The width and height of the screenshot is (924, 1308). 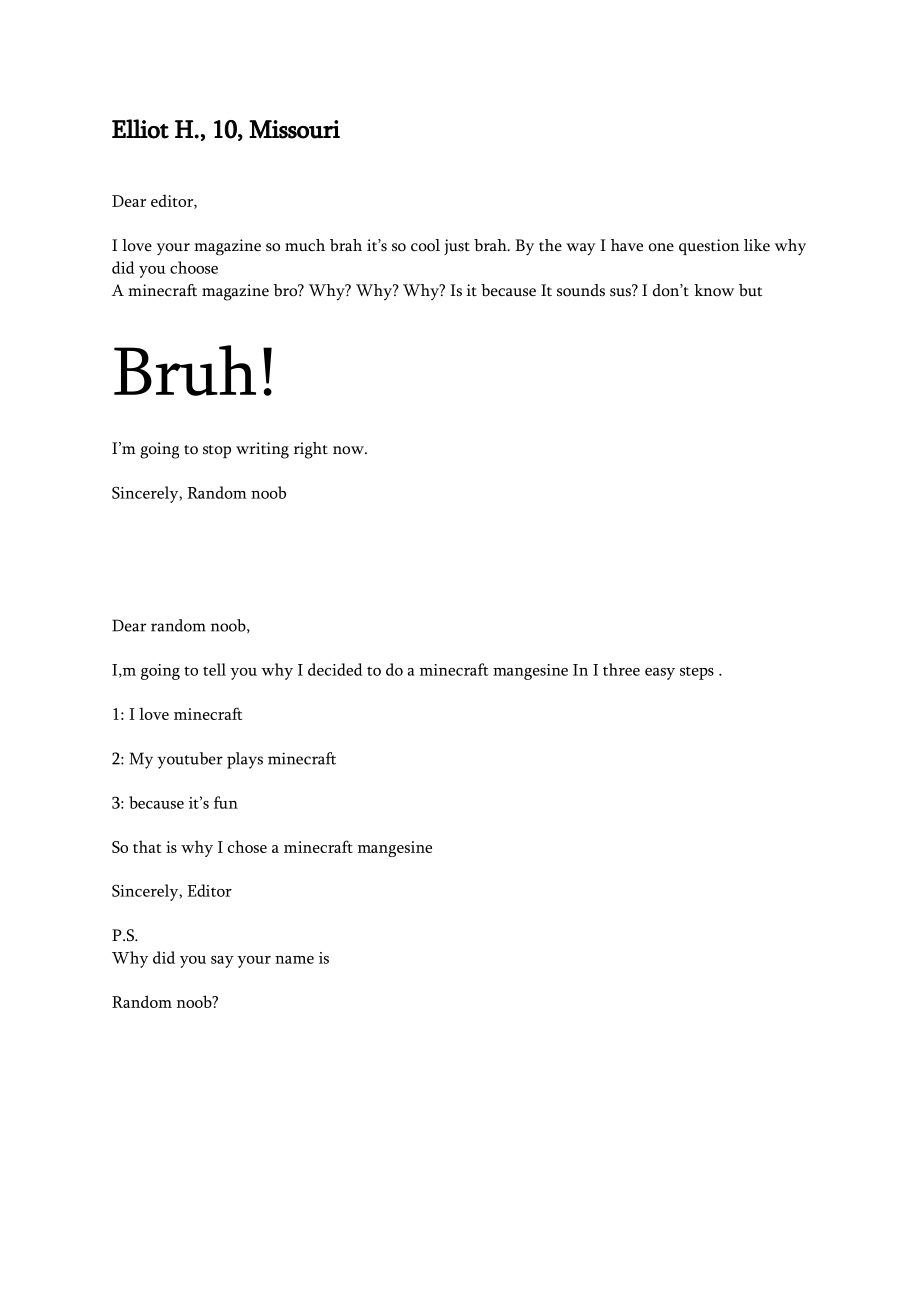 I want to click on steps, so click(x=697, y=673).
